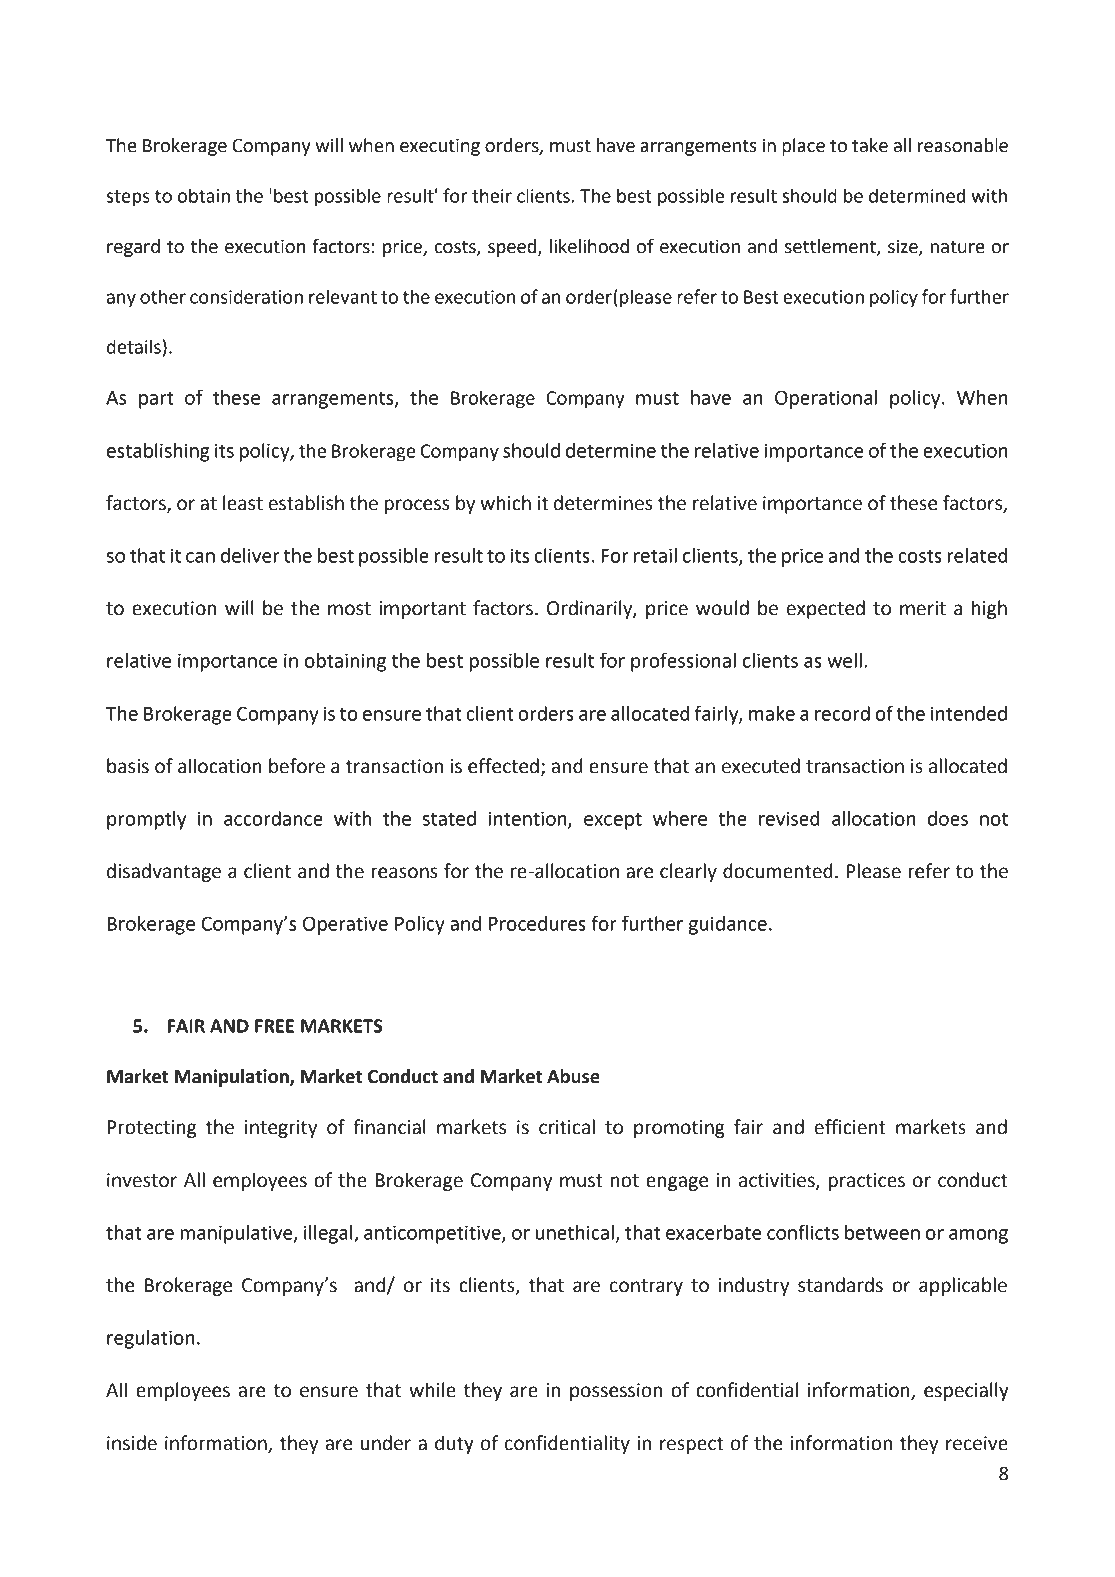 The width and height of the screenshot is (1115, 1577). I want to click on deliver, so click(250, 555).
